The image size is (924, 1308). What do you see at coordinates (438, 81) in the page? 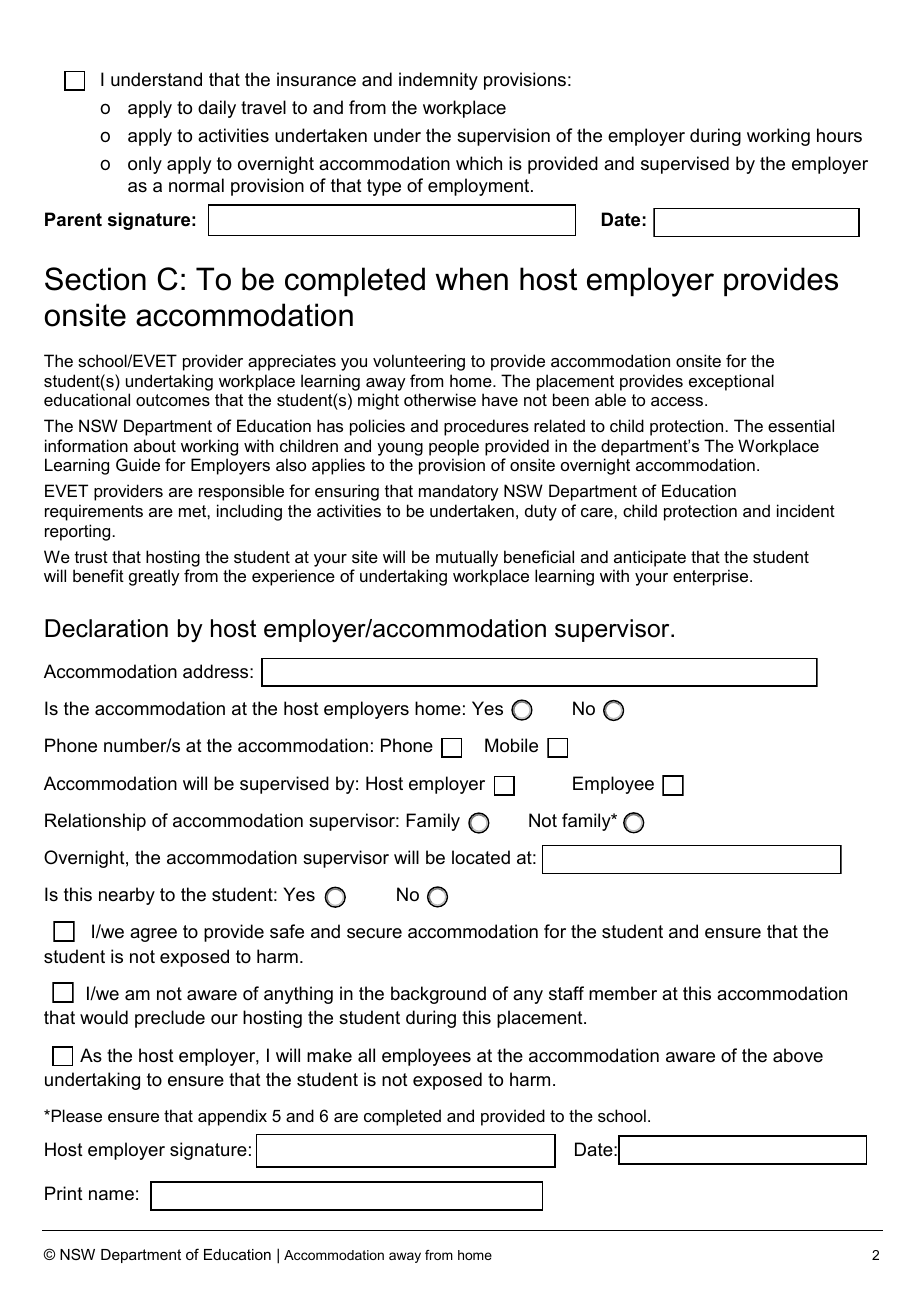
I see `indemnity` at bounding box center [438, 81].
